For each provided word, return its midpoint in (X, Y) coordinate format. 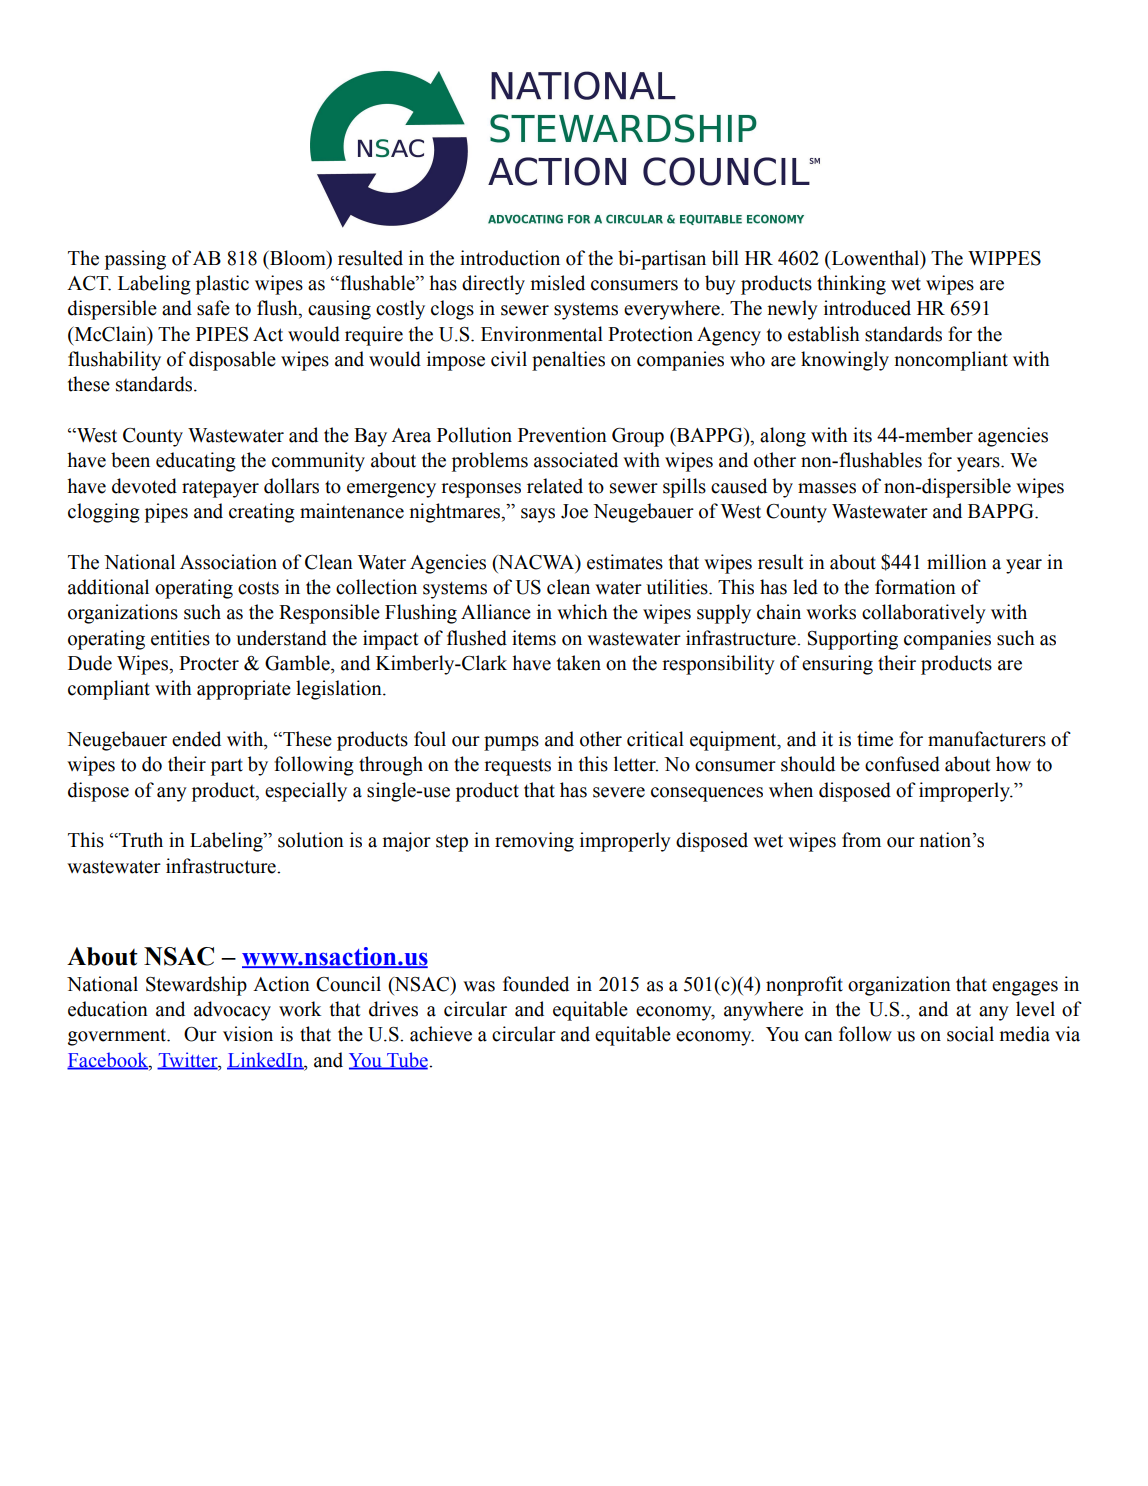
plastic (222, 285)
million (957, 562)
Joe (574, 511)
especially (306, 792)
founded (536, 984)
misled (558, 283)
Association (228, 562)
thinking (851, 285)
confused (902, 764)
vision (248, 1034)
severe (619, 792)
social (970, 1034)
